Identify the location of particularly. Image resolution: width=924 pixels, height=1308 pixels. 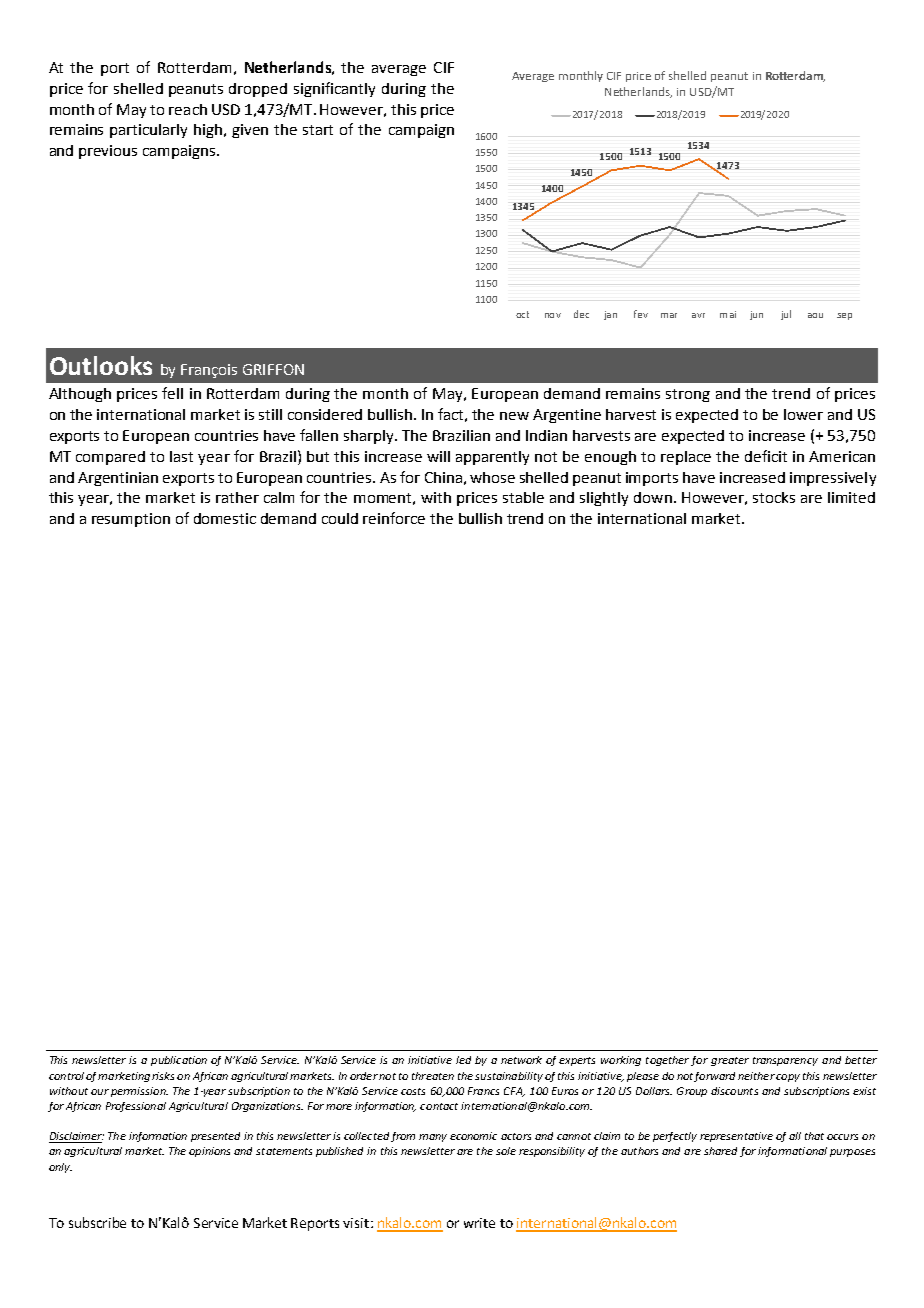
(148, 131).
